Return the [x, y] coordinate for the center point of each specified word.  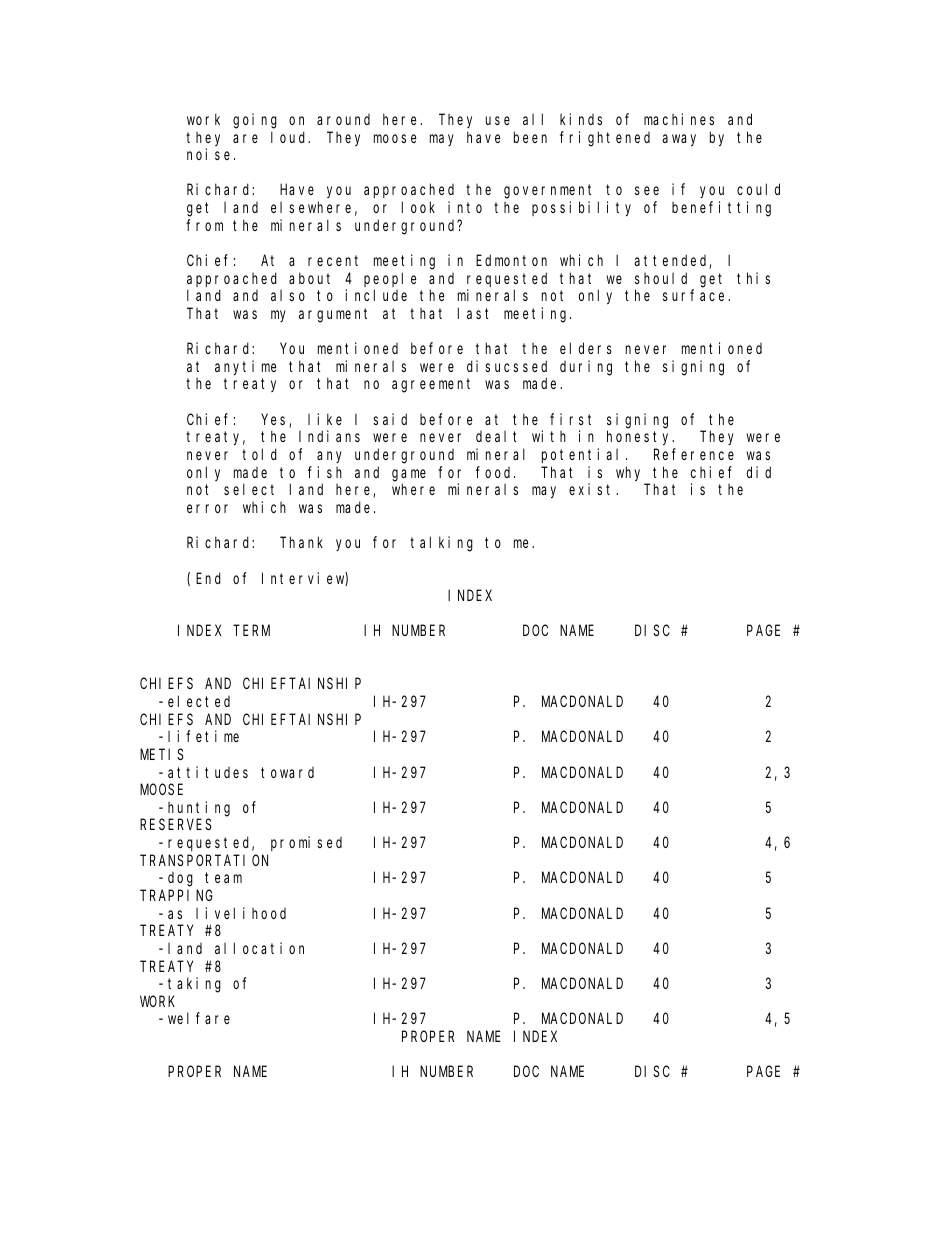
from [204, 225]
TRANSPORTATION [204, 860]
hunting [199, 809]
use [498, 120]
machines [679, 119]
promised [306, 843]
